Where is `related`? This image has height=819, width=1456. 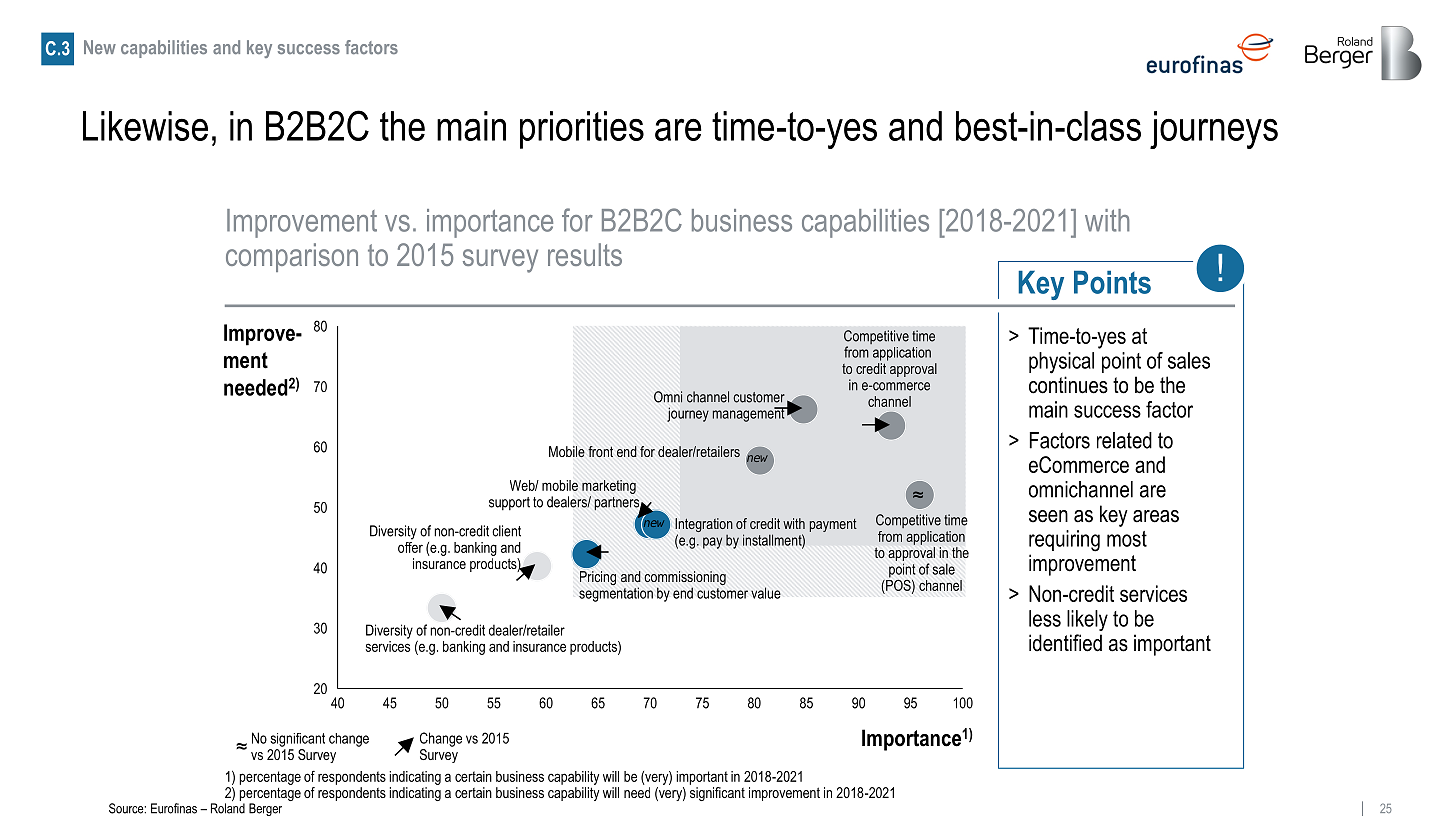 related is located at coordinates (1124, 440).
